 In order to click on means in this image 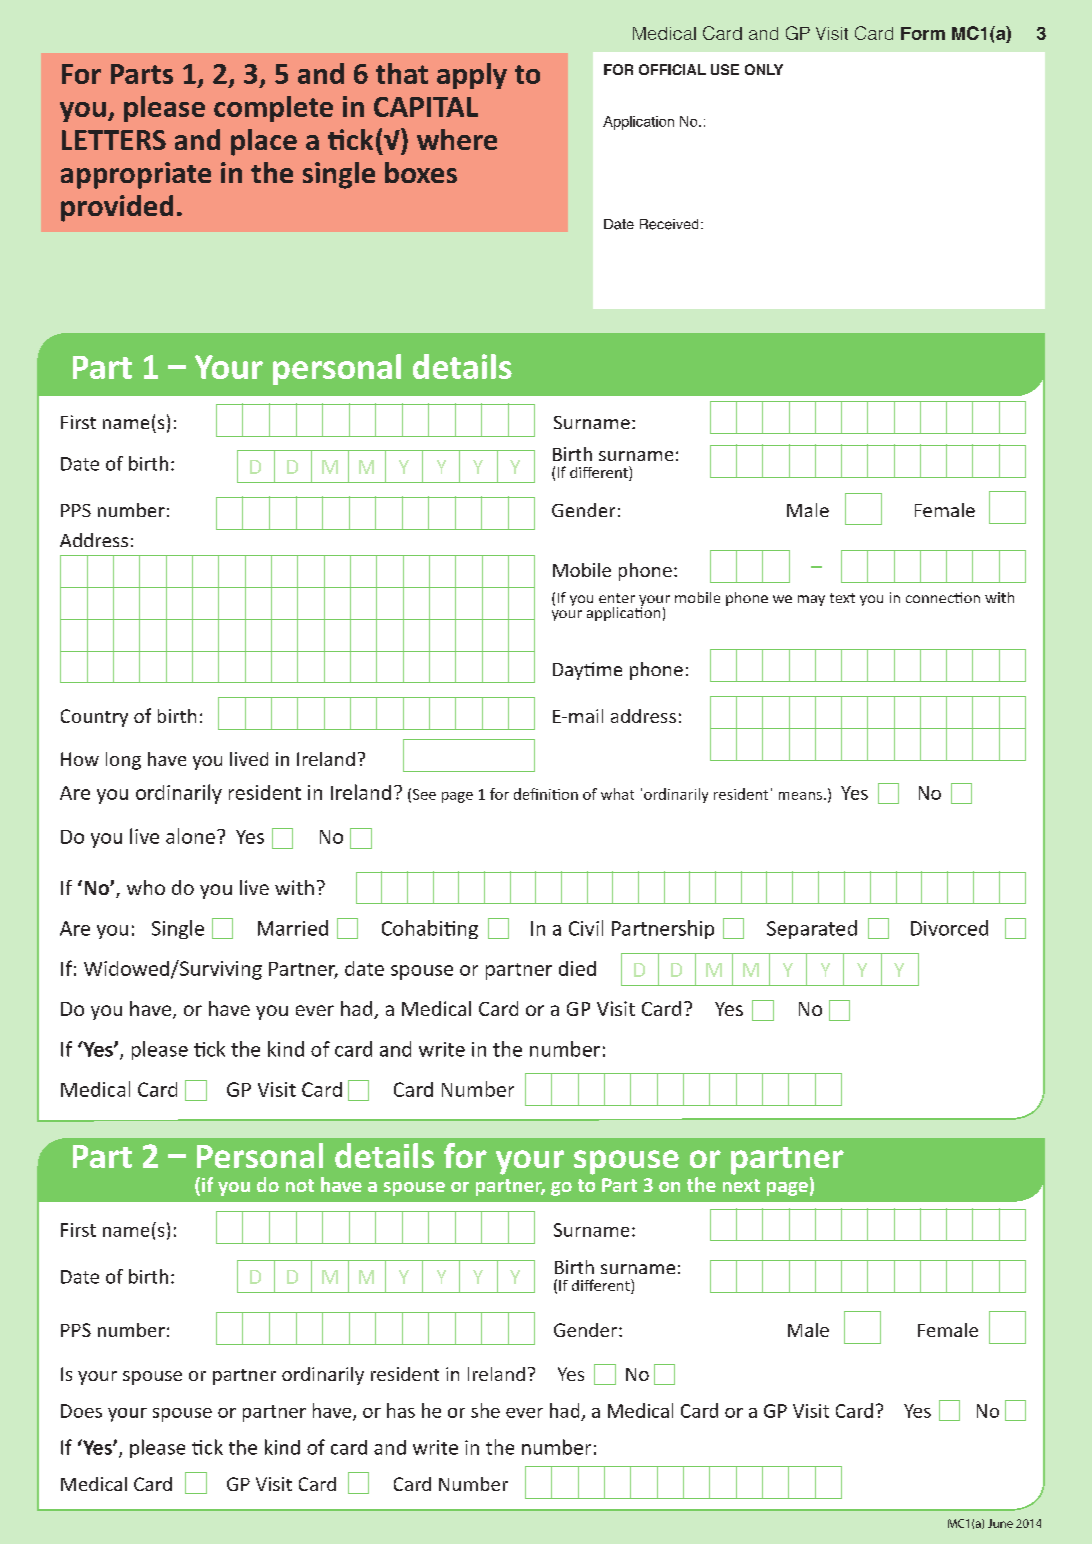, I will do `click(800, 796)`.
